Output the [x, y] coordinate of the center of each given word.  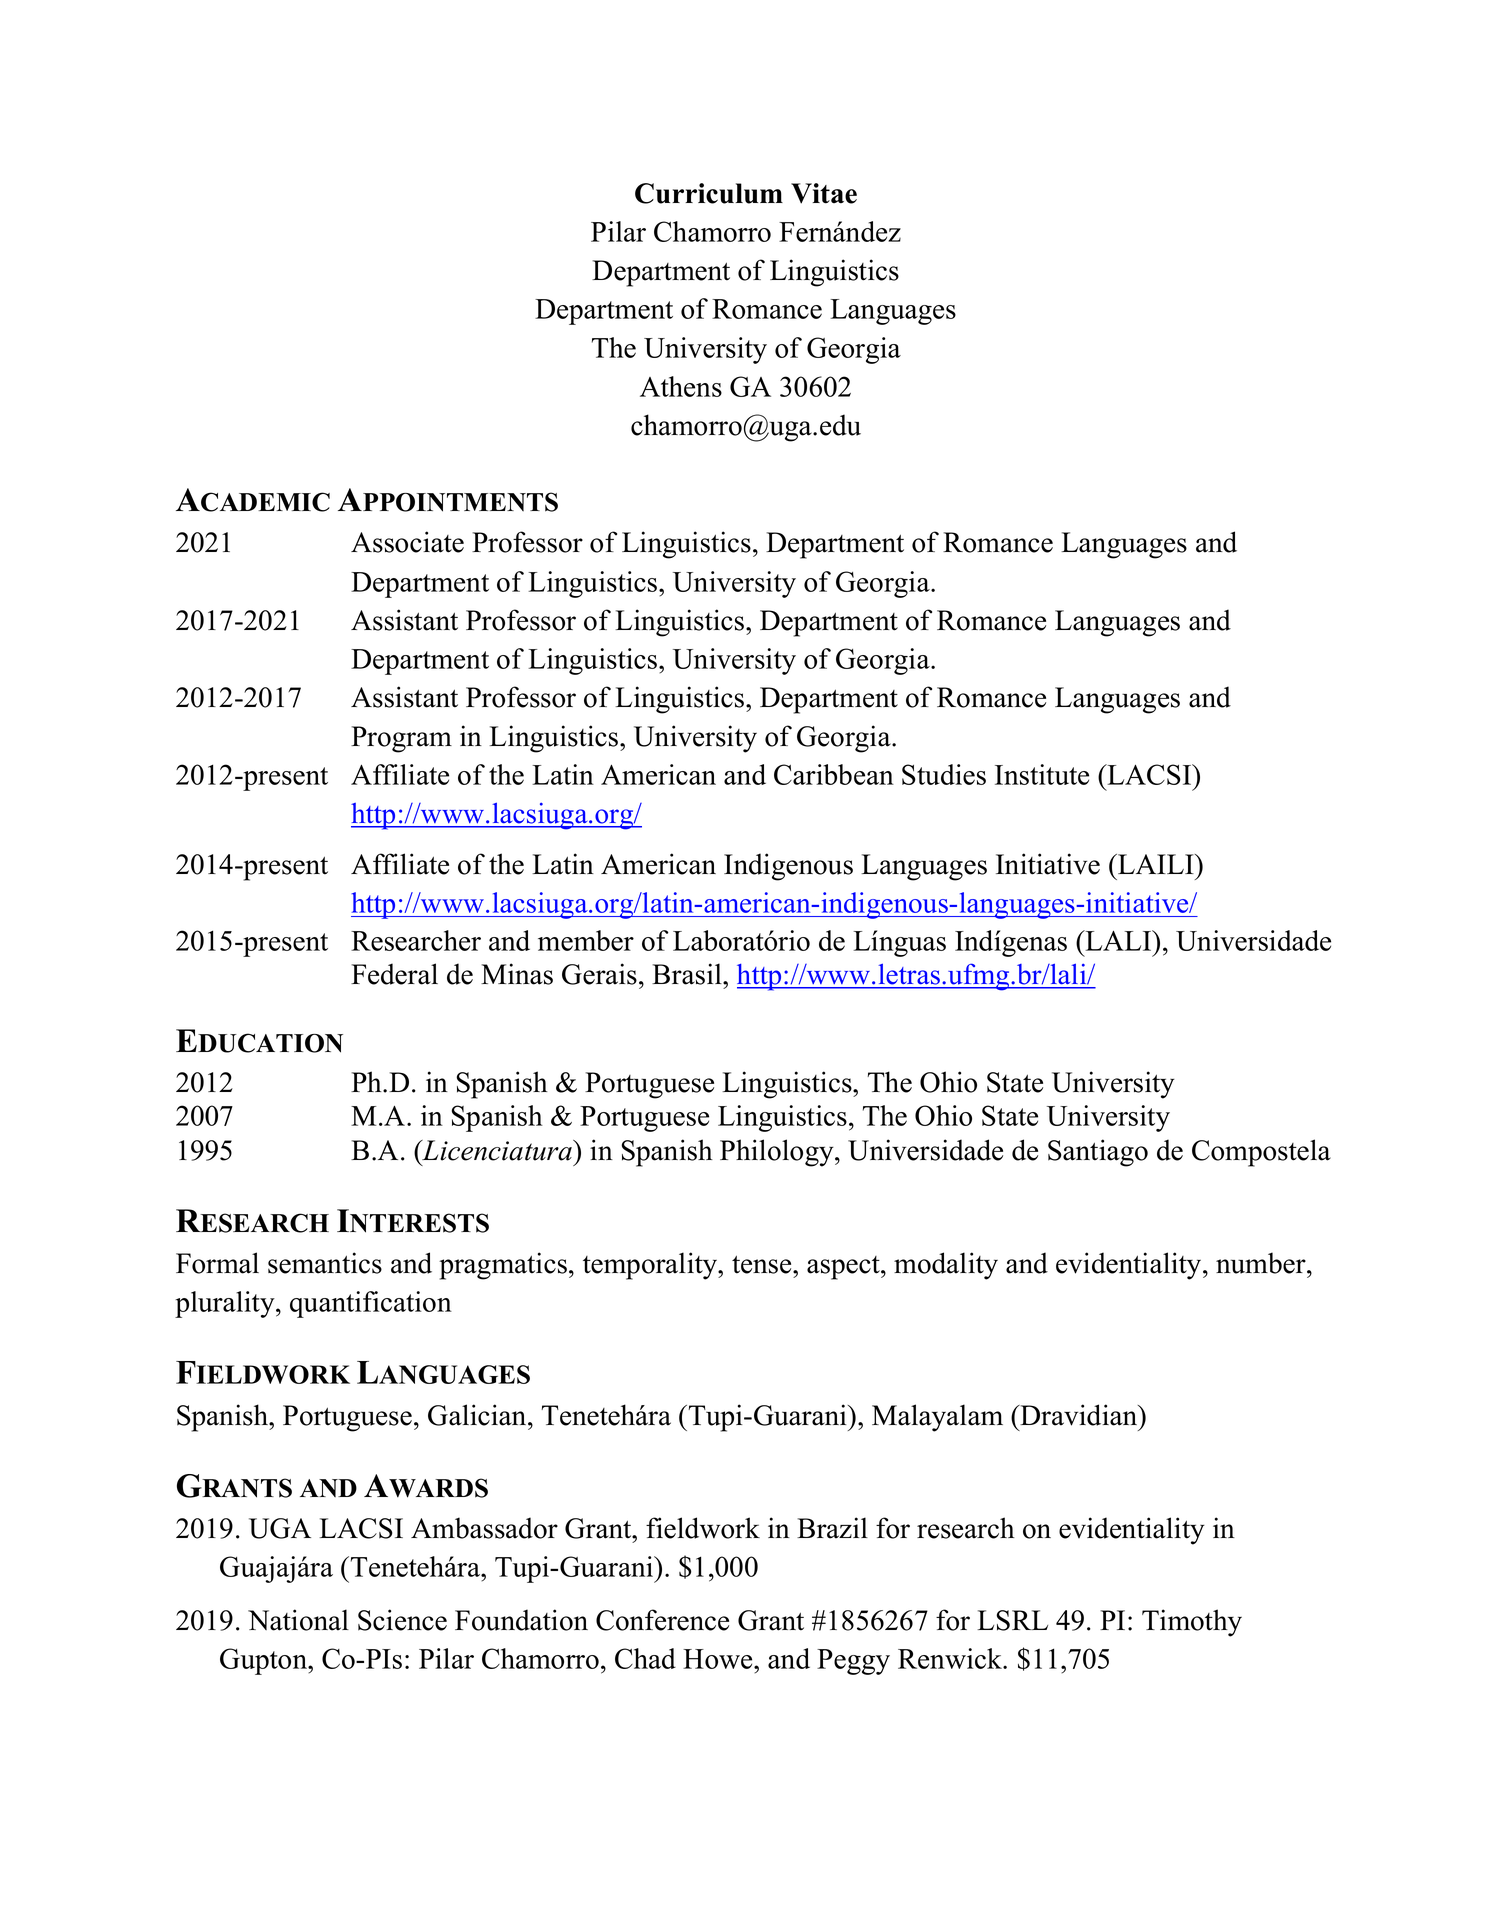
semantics [325, 1263]
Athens [681, 386]
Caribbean [834, 774]
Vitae [824, 193]
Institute [1042, 774]
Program [401, 739]
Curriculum [709, 193]
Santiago [1098, 1153]
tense [763, 1264]
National [298, 1620]
